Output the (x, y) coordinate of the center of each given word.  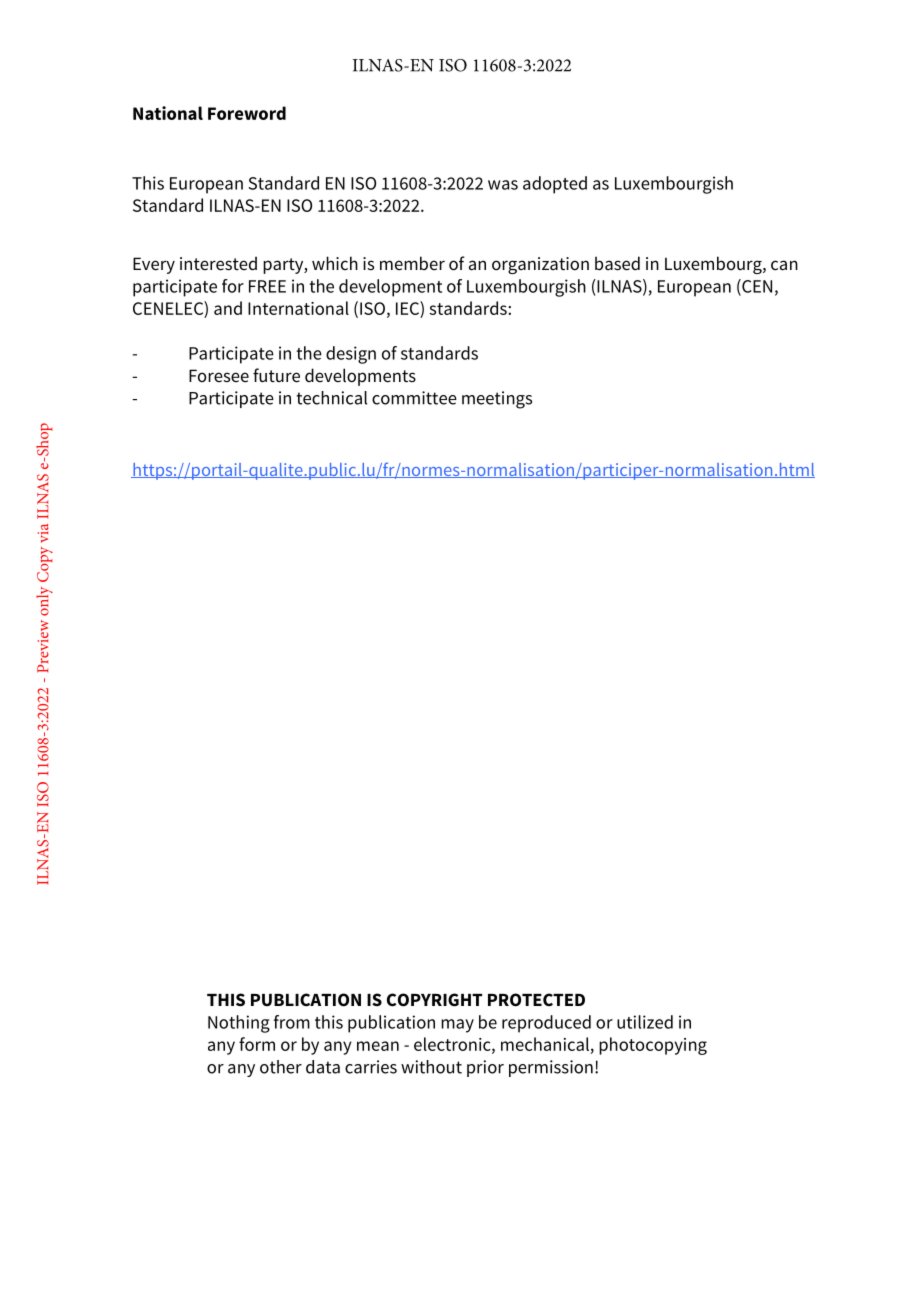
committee (414, 398)
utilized (645, 1022)
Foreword (247, 113)
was (503, 185)
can (784, 265)
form (257, 1044)
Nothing (239, 1024)
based (617, 263)
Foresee (219, 376)
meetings (497, 400)
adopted (555, 185)
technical (331, 398)
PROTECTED (536, 1000)
